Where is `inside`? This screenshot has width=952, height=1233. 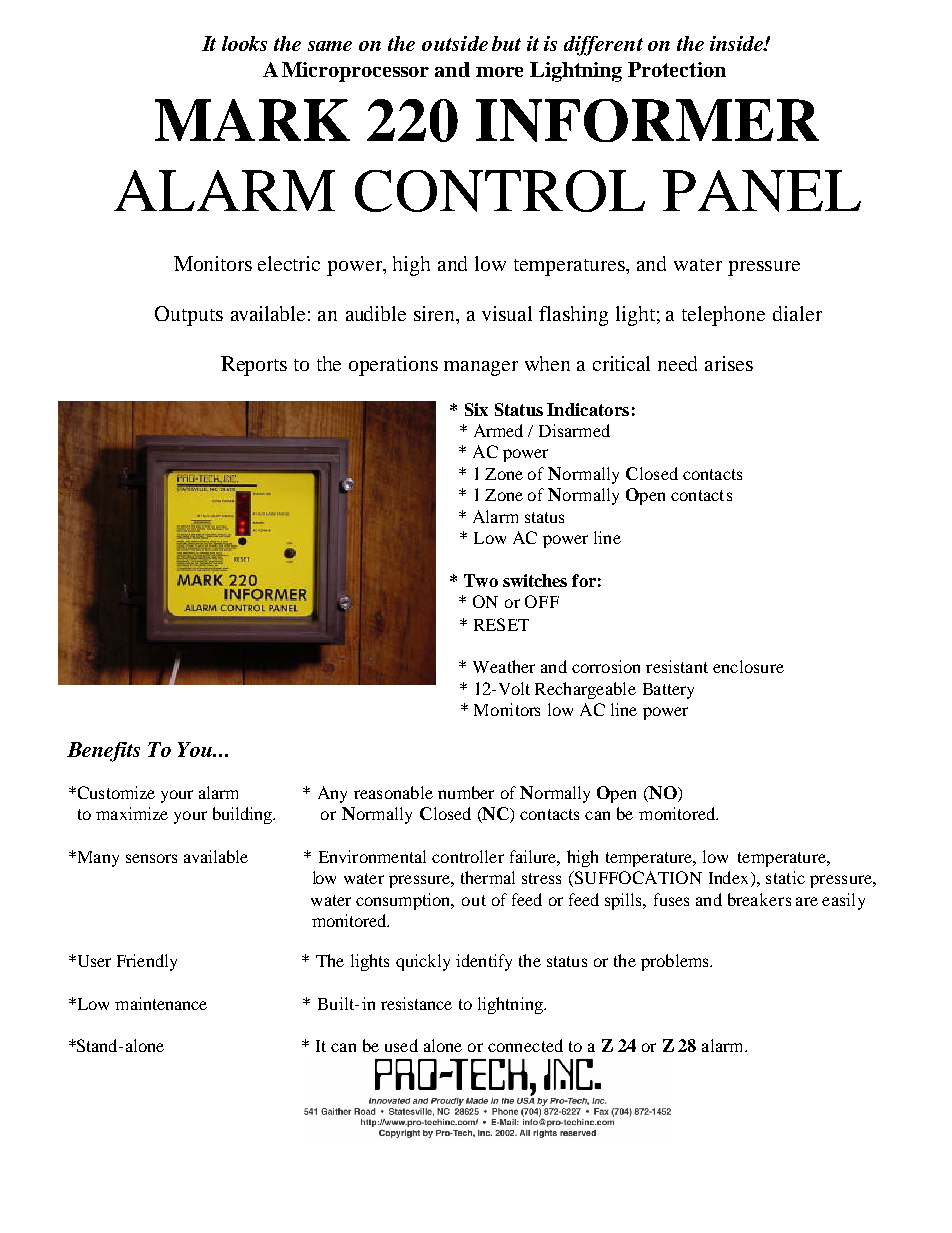 inside is located at coordinates (738, 43).
